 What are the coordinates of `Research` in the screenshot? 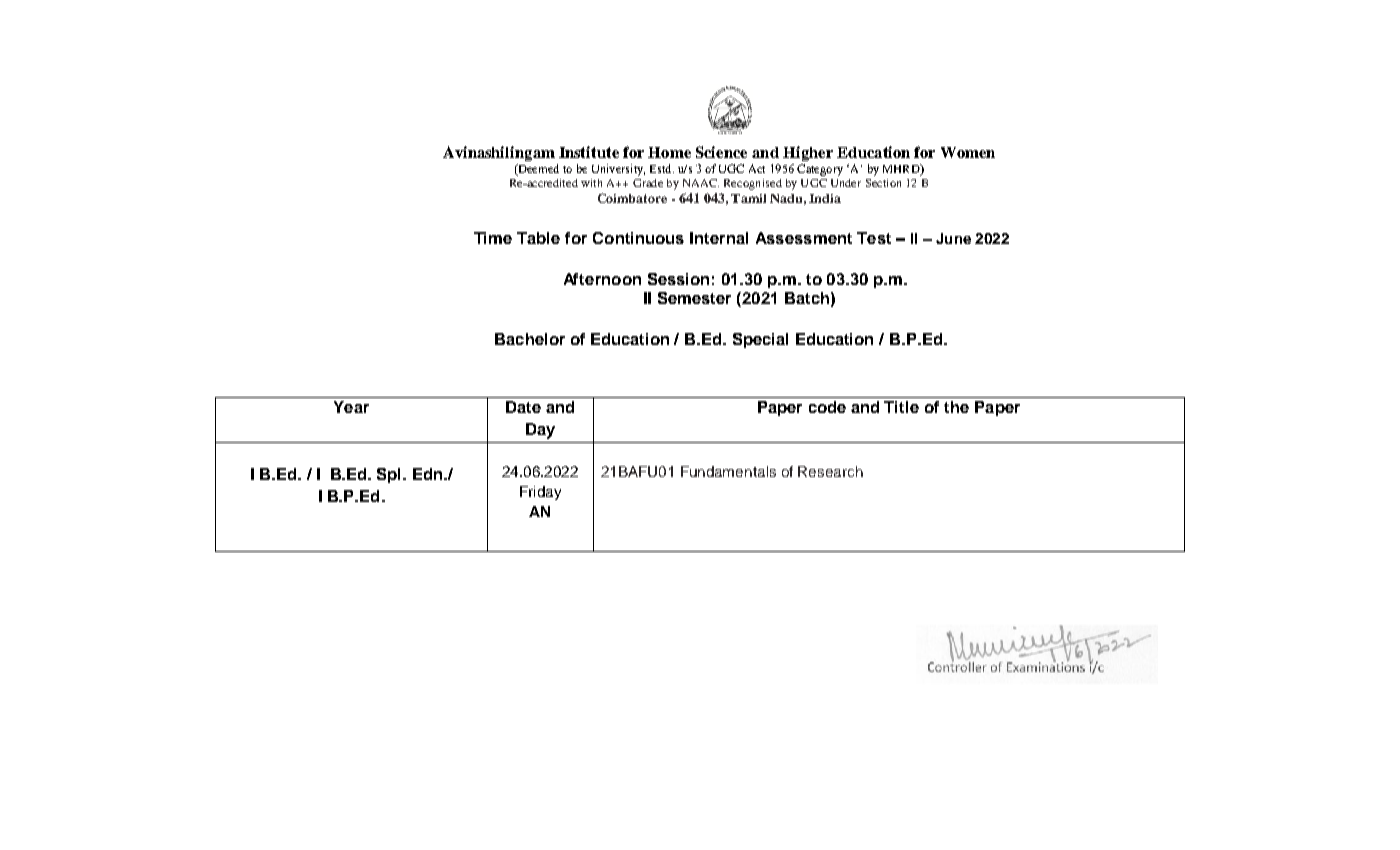 It's located at (830, 471).
